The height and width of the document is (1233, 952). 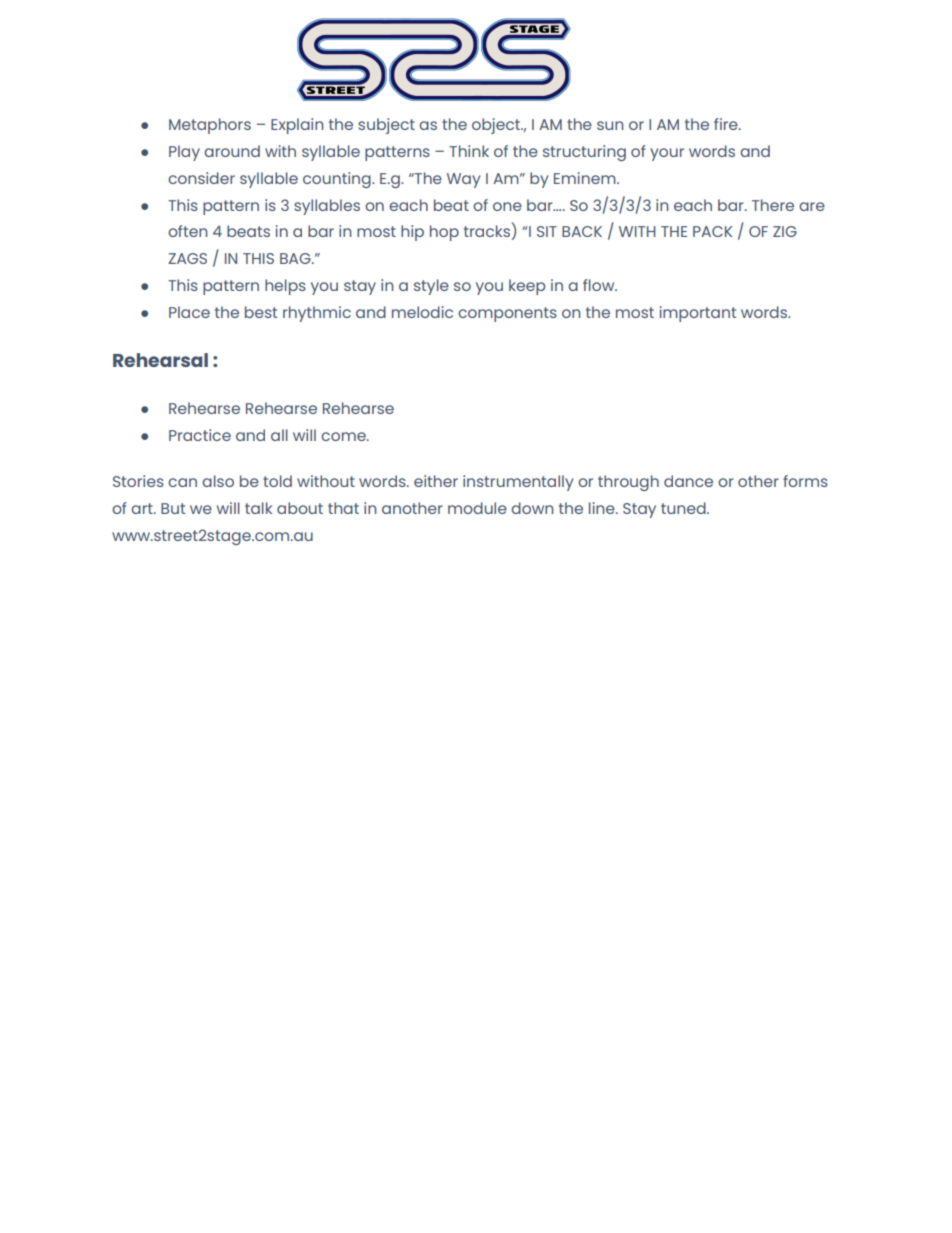 What do you see at coordinates (444, 233) in the document?
I see `hop` at bounding box center [444, 233].
